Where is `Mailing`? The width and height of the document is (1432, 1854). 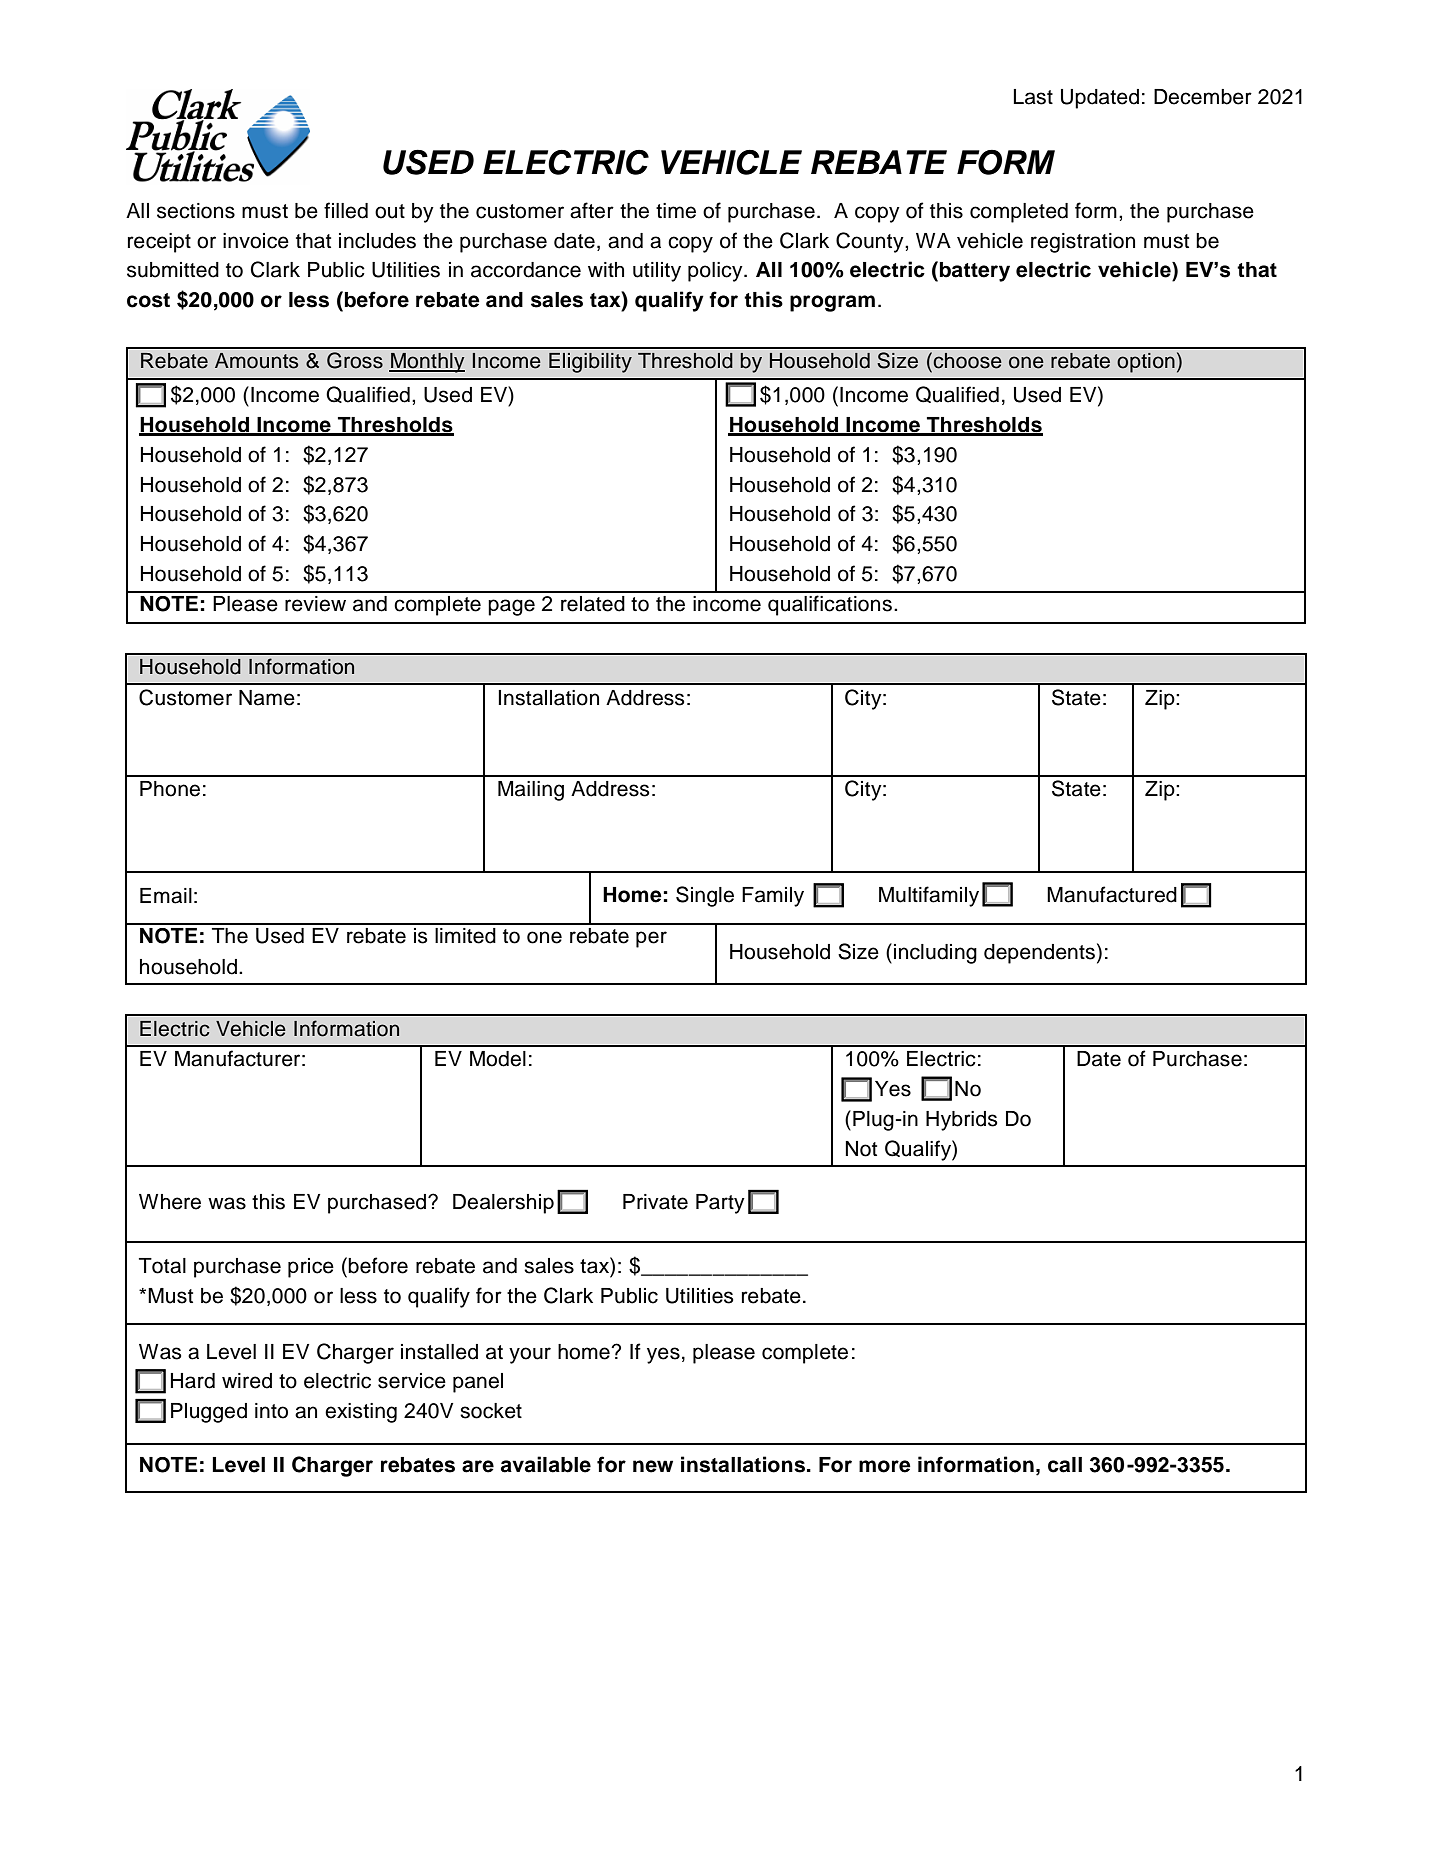
Mailing is located at coordinates (531, 791).
